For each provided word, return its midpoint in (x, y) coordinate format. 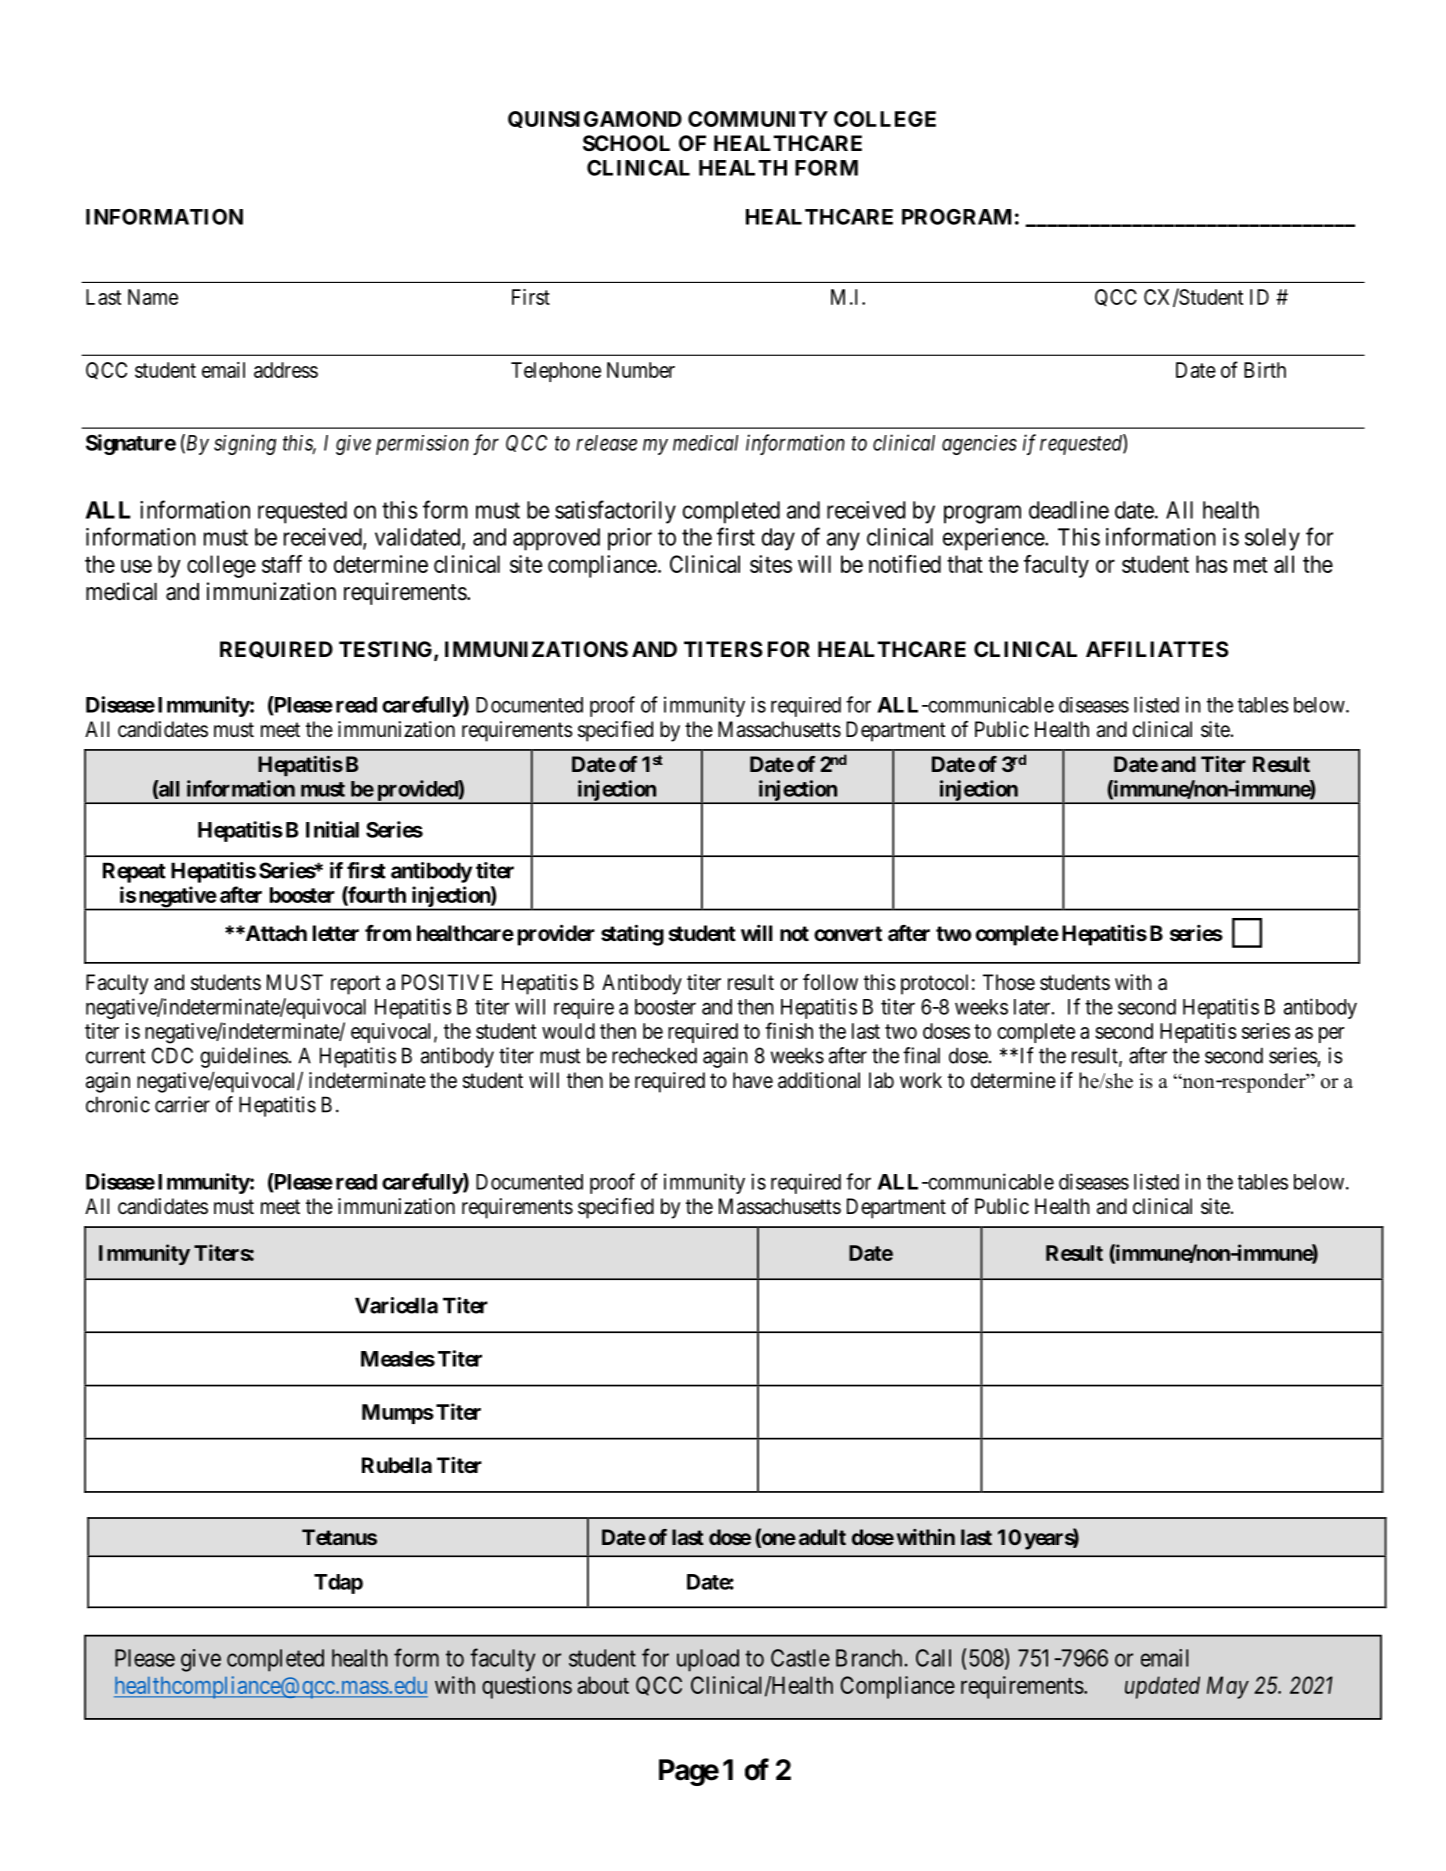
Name (153, 297)
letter (336, 933)
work (921, 1080)
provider (556, 935)
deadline (1069, 510)
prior (630, 539)
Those (1009, 982)
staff (282, 564)
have (753, 1080)
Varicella (396, 1305)
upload (708, 1660)
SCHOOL (626, 143)
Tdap (338, 1584)
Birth (1265, 370)
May (1228, 1687)
